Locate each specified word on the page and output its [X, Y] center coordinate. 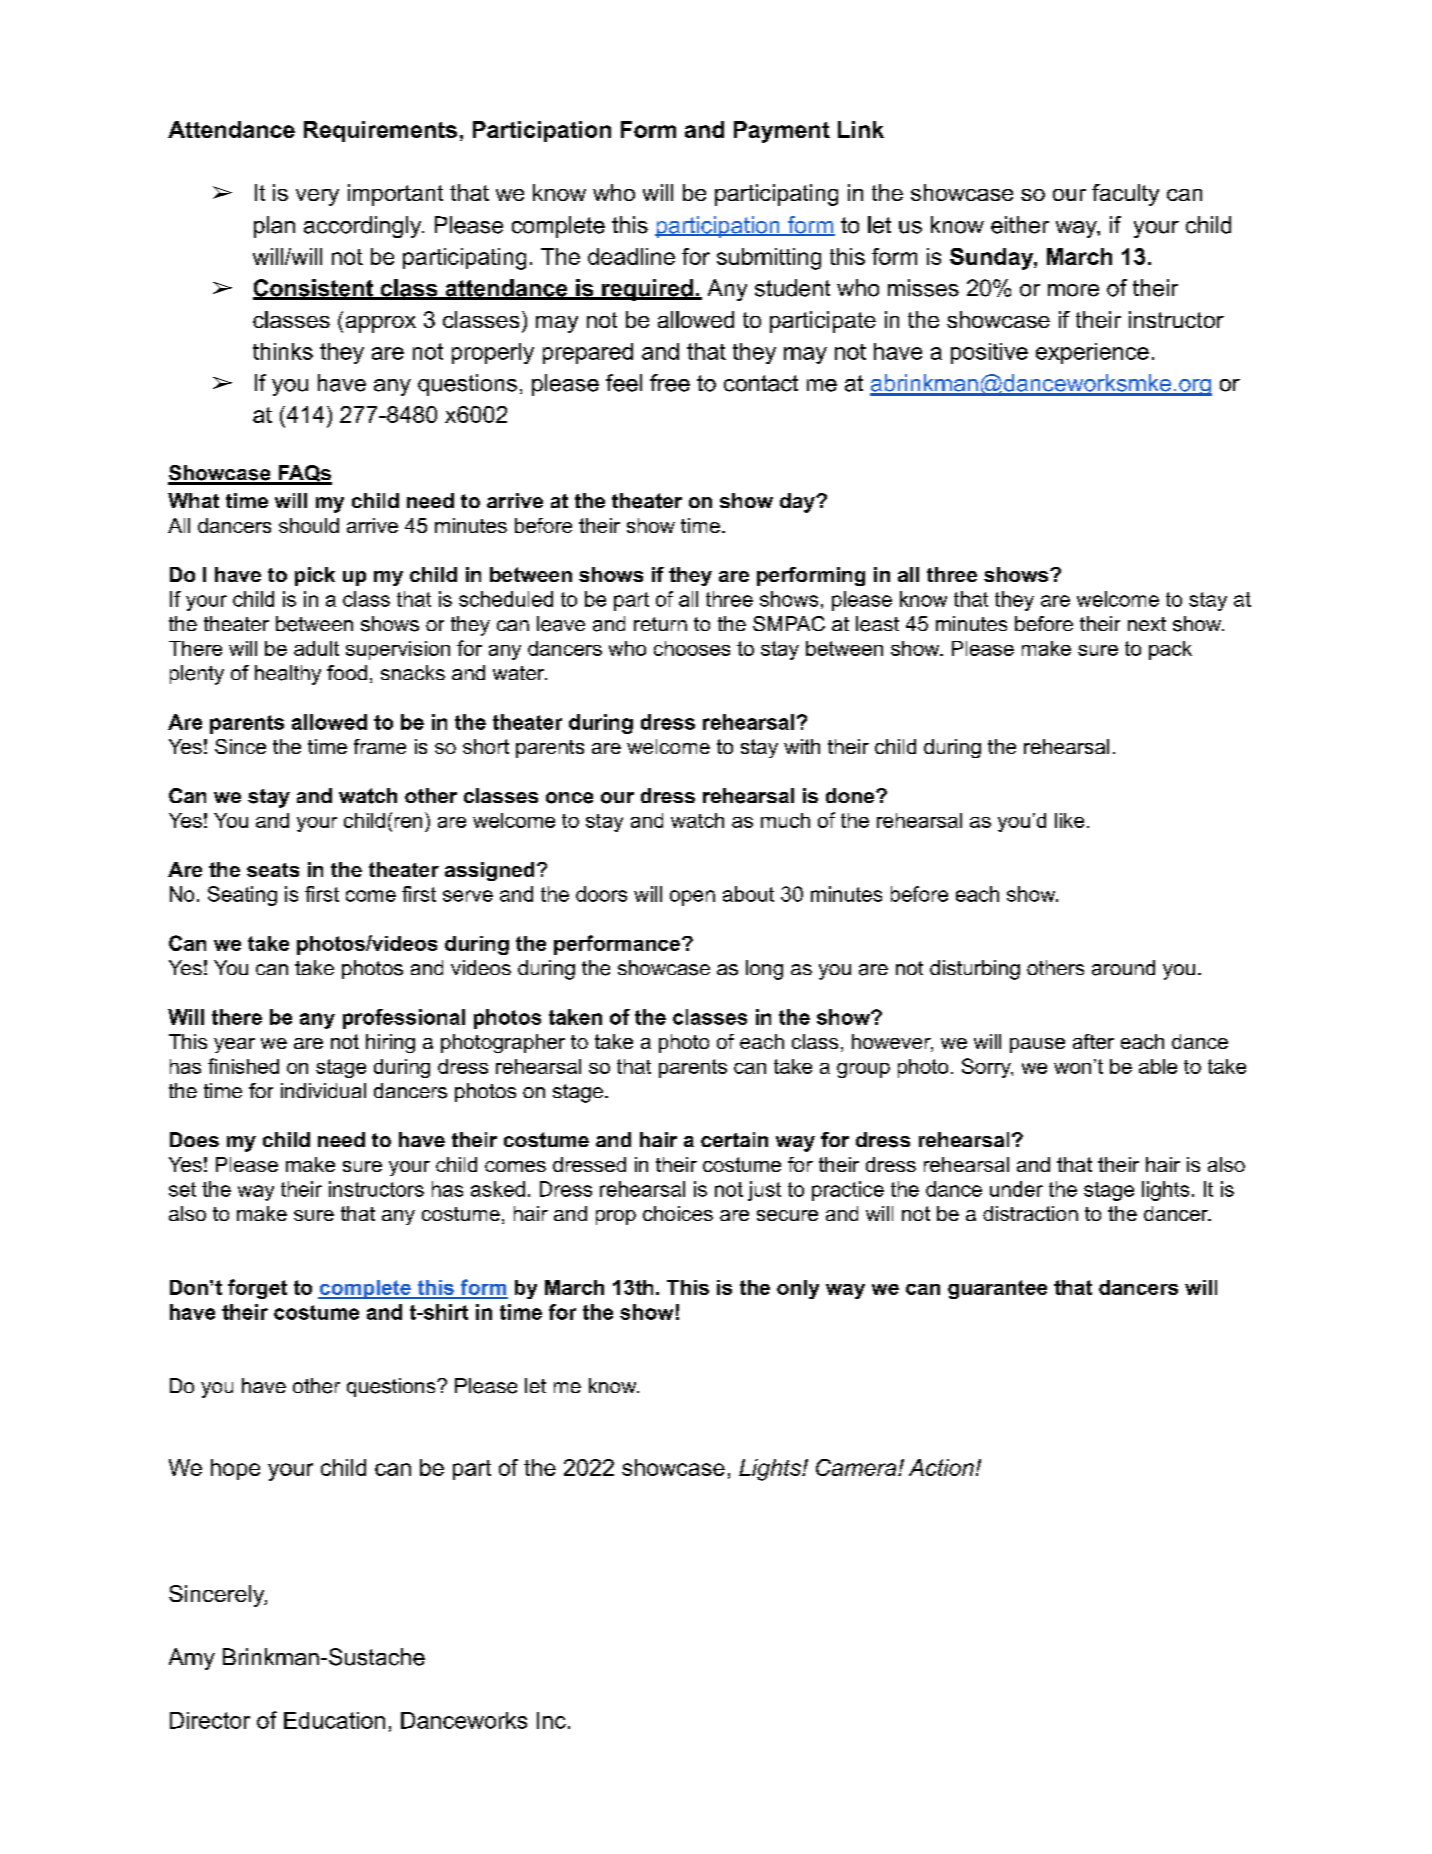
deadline [631, 256]
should [309, 525]
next [1147, 624]
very [317, 197]
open [692, 898]
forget [257, 1289]
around [1123, 968]
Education [334, 1720]
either [1020, 225]
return [660, 624]
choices [678, 1213]
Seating [242, 896]
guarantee [997, 1289]
